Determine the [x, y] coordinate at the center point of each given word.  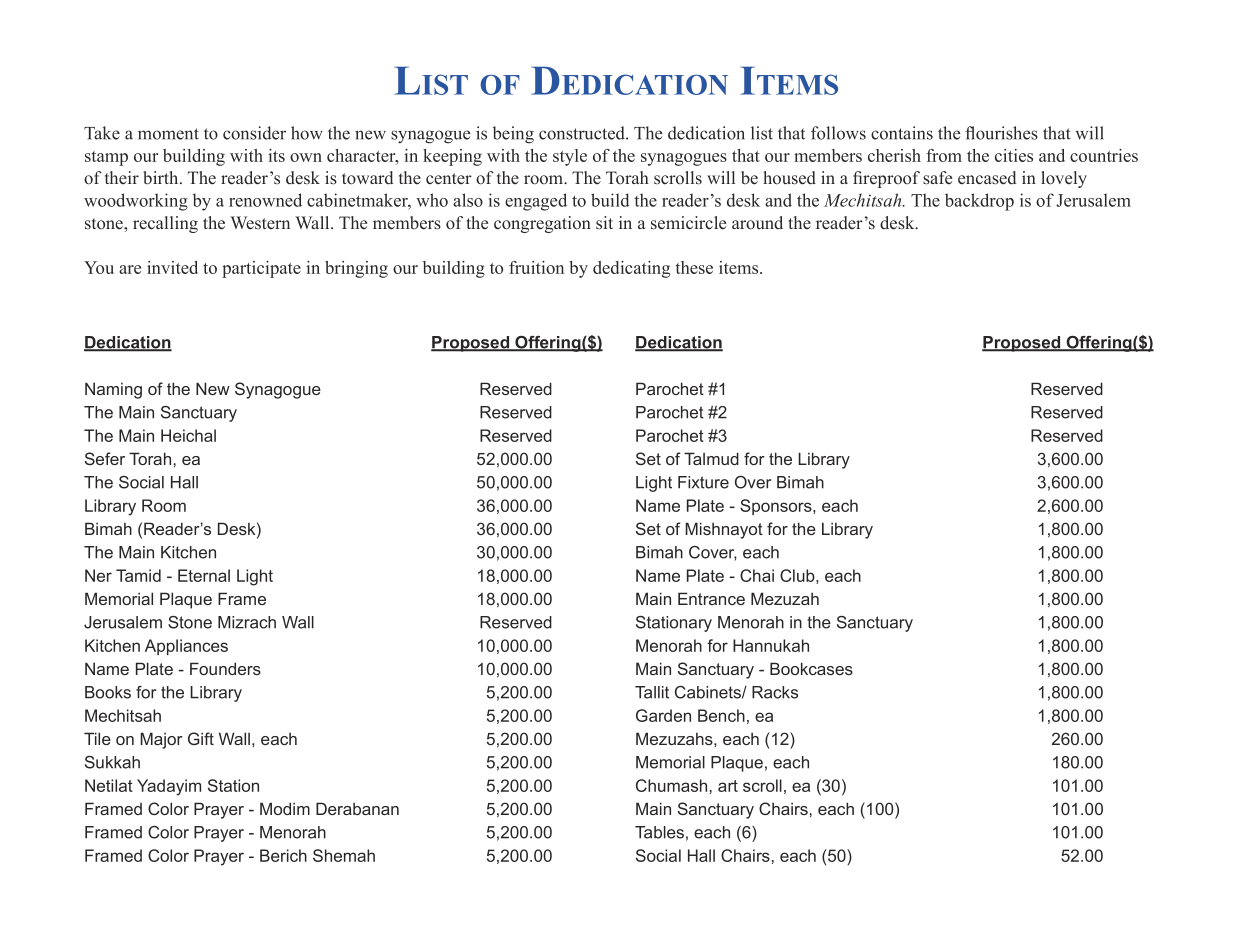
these [694, 267]
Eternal [204, 575]
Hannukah [771, 645]
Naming [113, 390]
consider [254, 133]
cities [1014, 155]
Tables [659, 832]
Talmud [711, 458]
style [570, 157]
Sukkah [112, 762]
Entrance [711, 598]
